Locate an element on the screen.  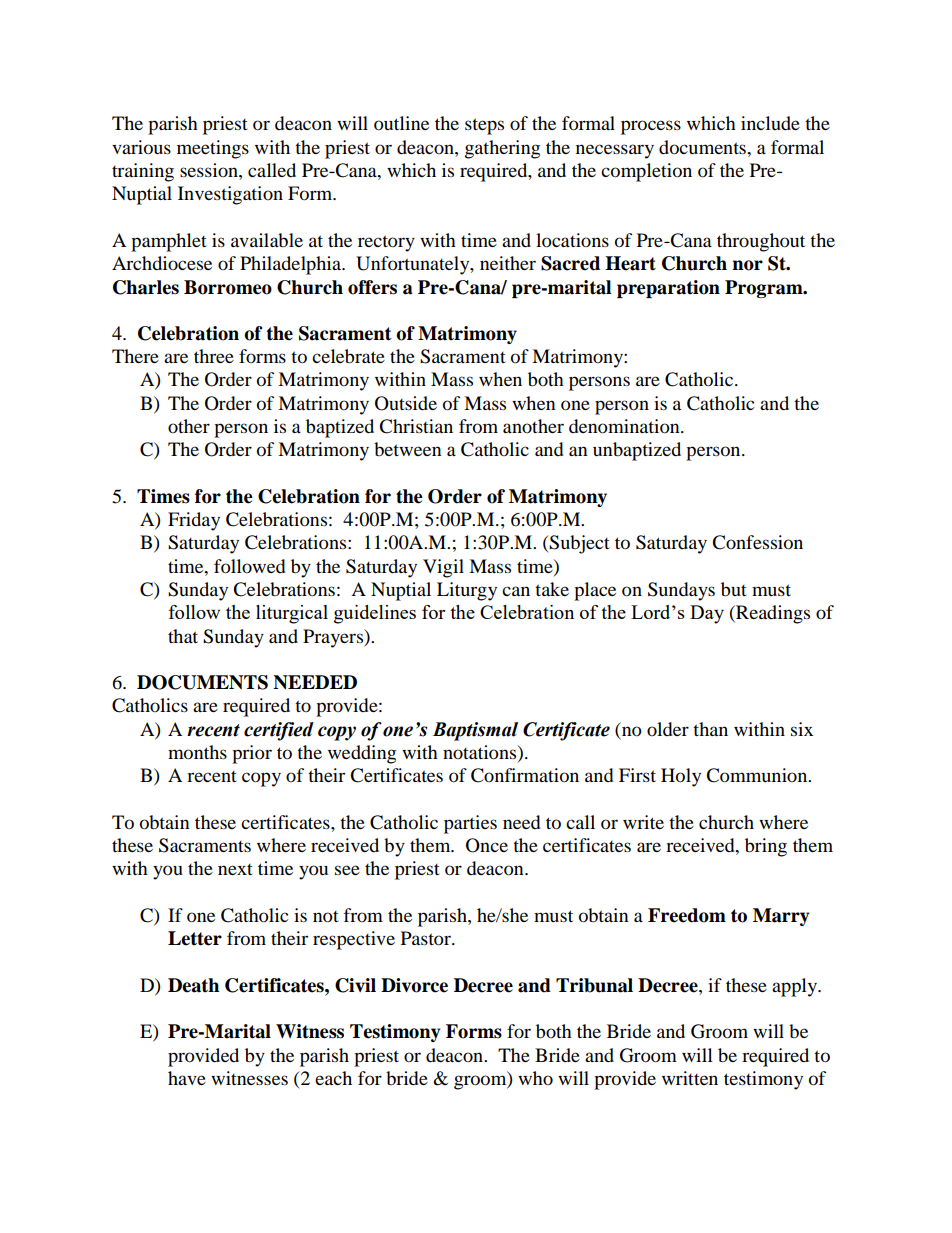
three is located at coordinates (214, 356).
